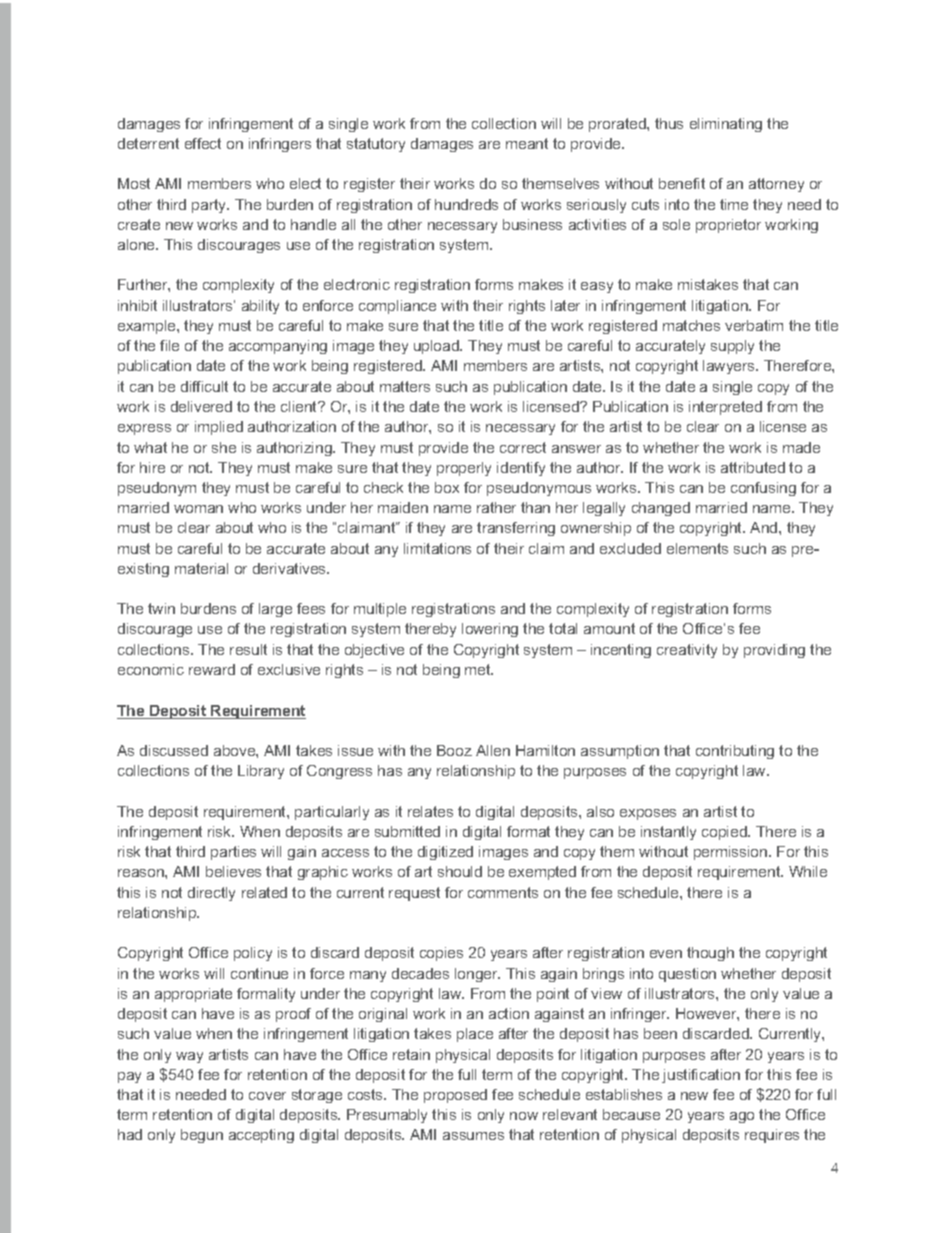 The image size is (952, 1233). Describe the element at coordinates (732, 853) in the page. I see `permission` at that location.
